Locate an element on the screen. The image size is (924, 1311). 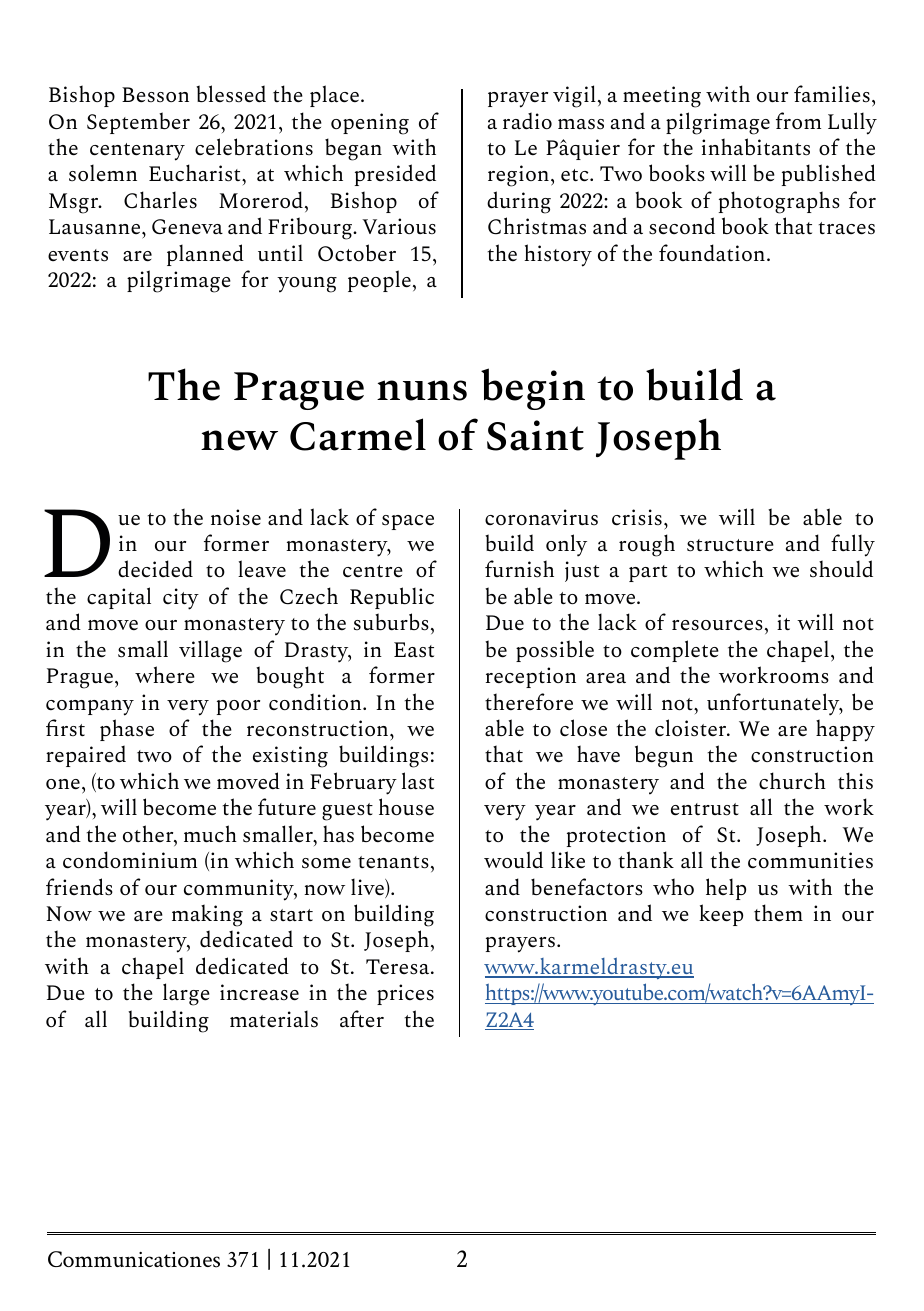
radio is located at coordinates (527, 121).
